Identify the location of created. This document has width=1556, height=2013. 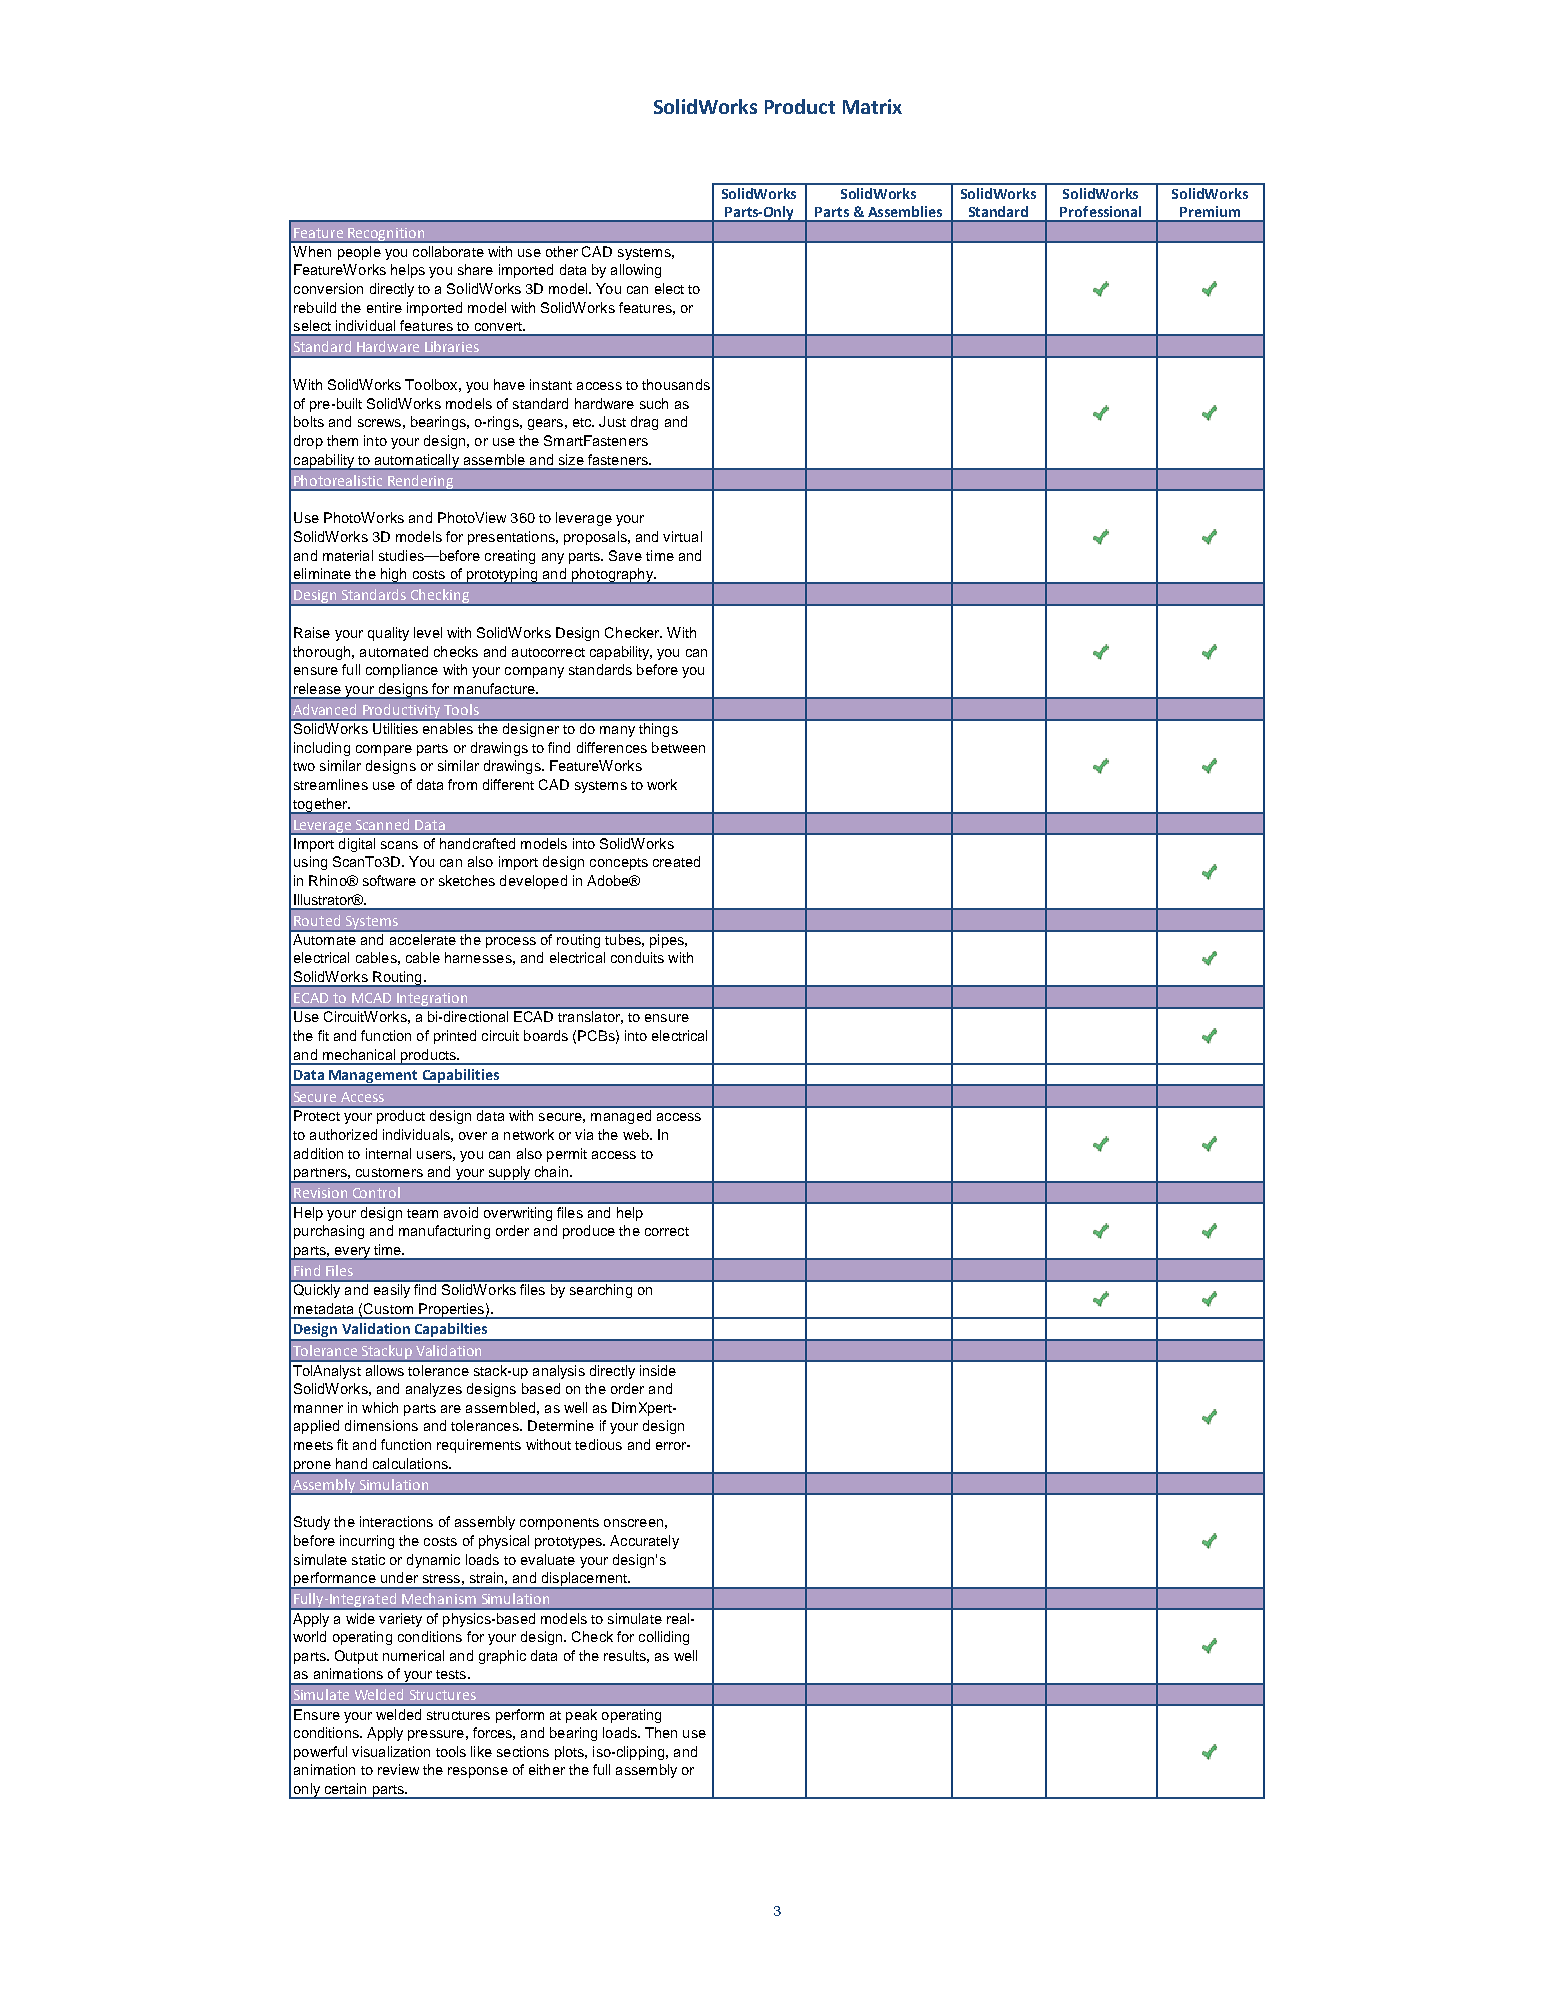
(676, 861).
